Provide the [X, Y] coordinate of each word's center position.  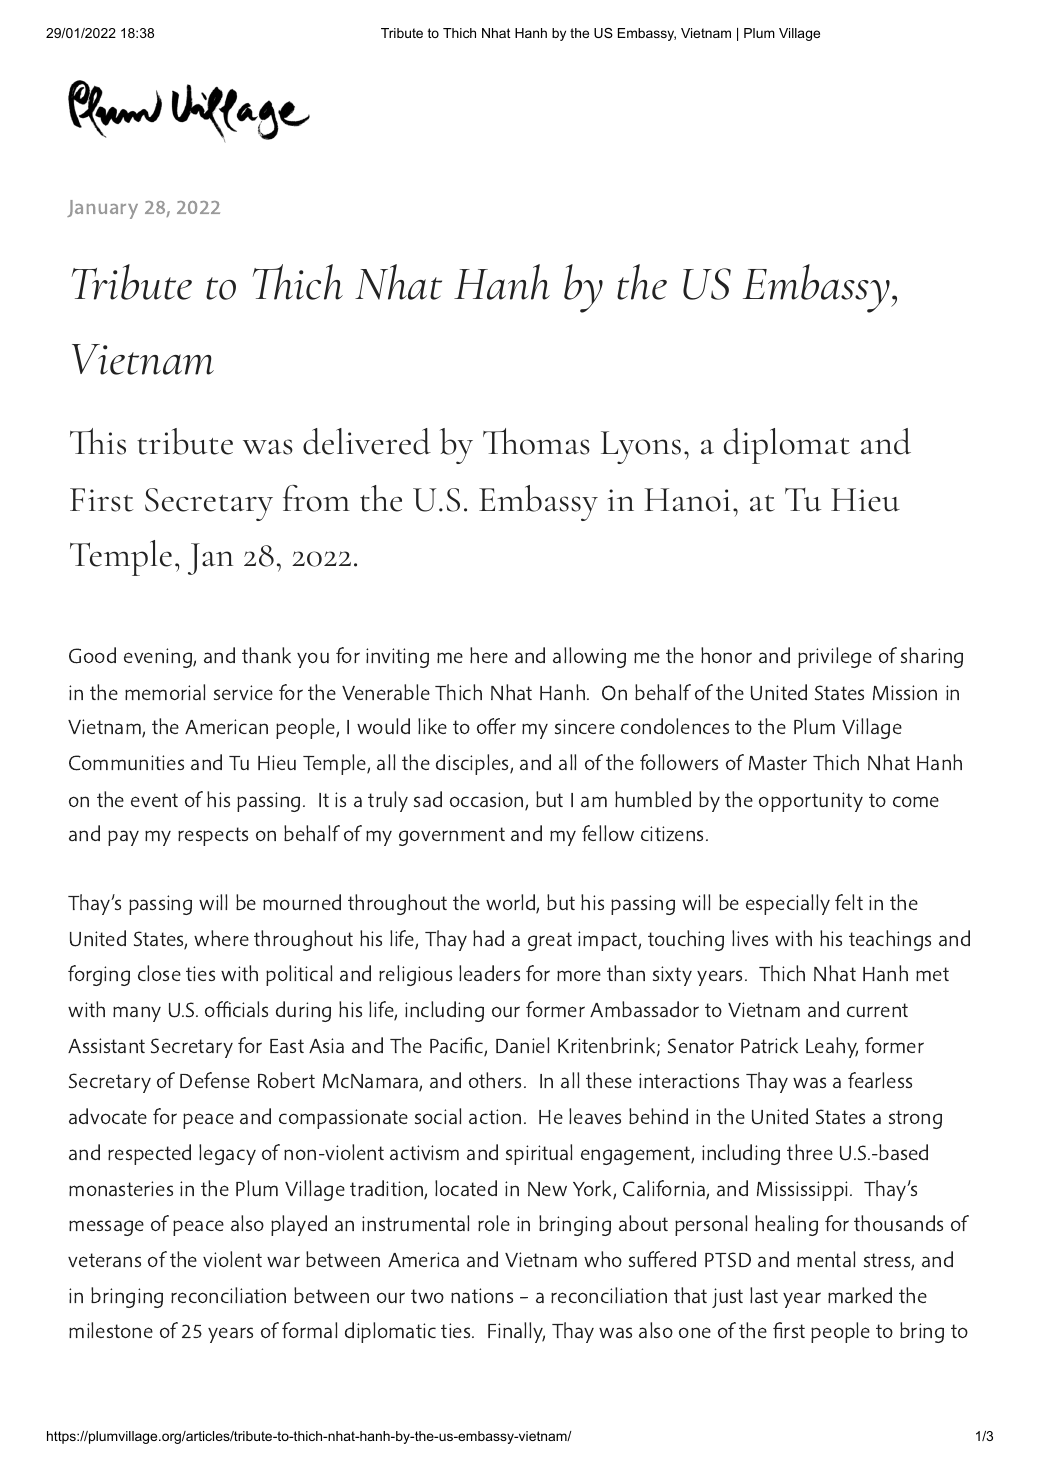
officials [236, 1009]
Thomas [536, 441]
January [102, 209]
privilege [835, 657]
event [154, 800]
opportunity [811, 802]
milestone [111, 1330]
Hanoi [687, 500]
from [316, 498]
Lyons [641, 447]
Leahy [832, 1047]
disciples [473, 764]
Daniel [522, 1045]
